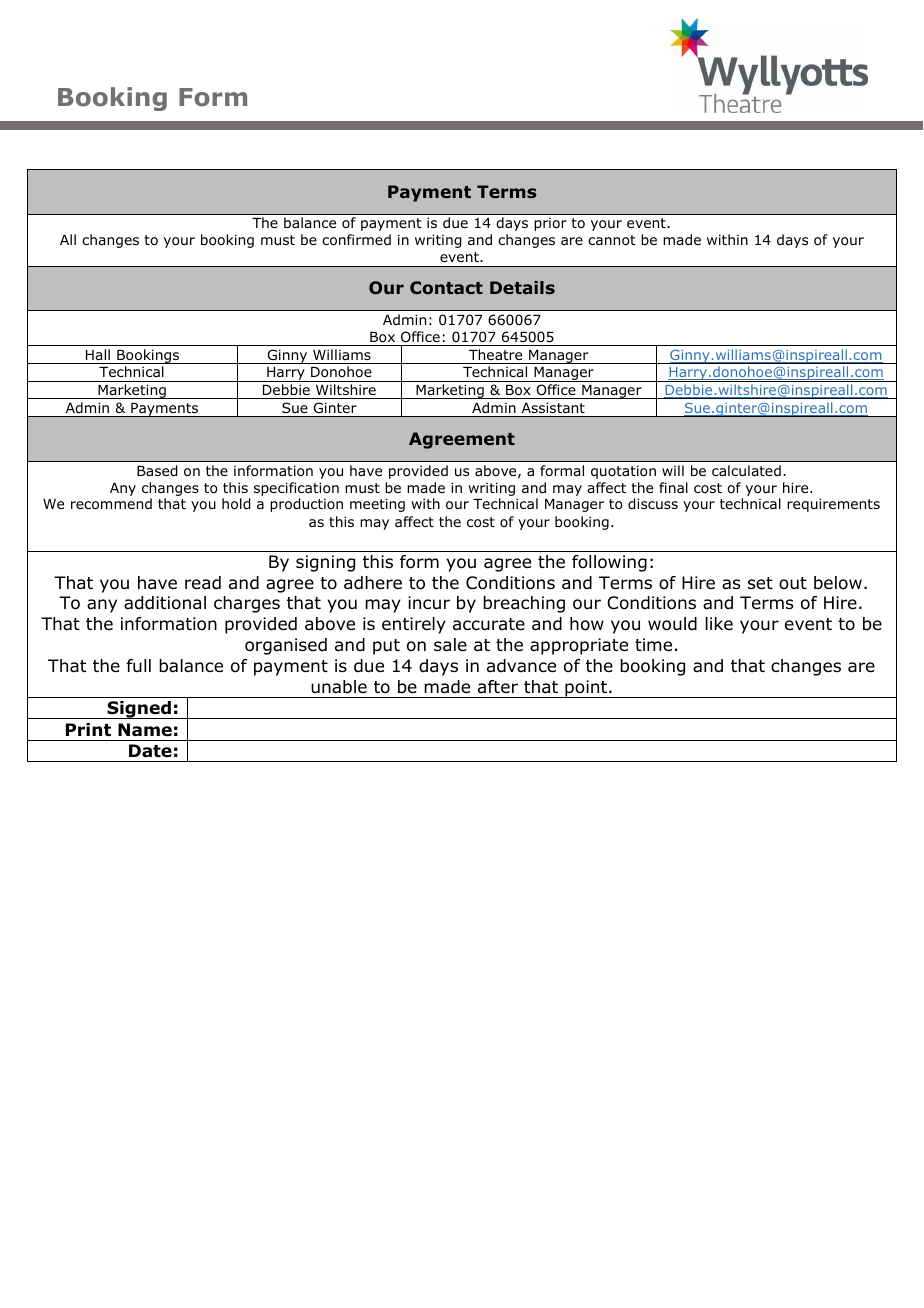 Image resolution: width=924 pixels, height=1308 pixels. Describe the element at coordinates (157, 471) in the screenshot. I see `Based` at that location.
